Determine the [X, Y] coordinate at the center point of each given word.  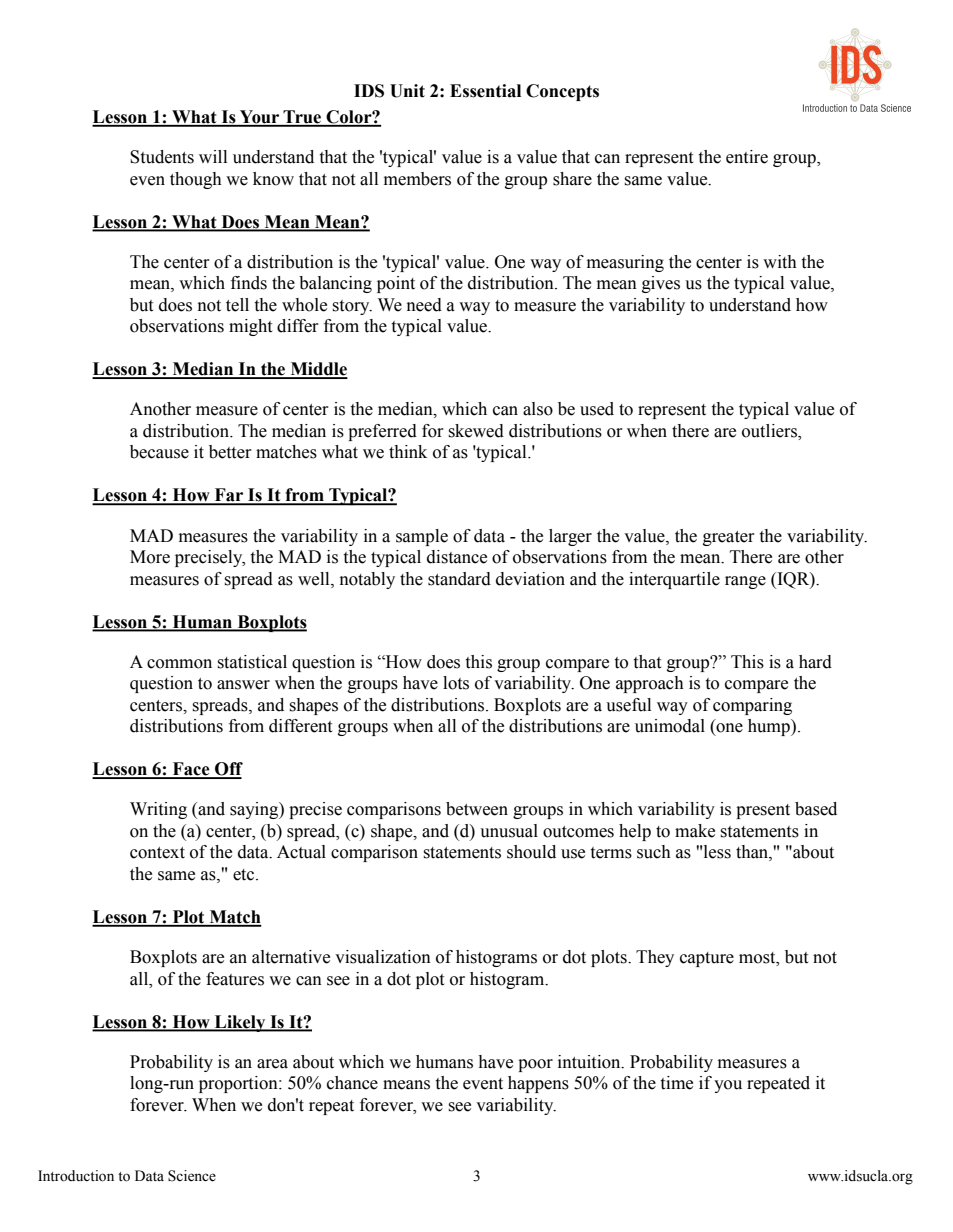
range [745, 582]
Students [162, 157]
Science [192, 1176]
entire [747, 157]
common [179, 664]
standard [459, 579]
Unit [407, 91]
